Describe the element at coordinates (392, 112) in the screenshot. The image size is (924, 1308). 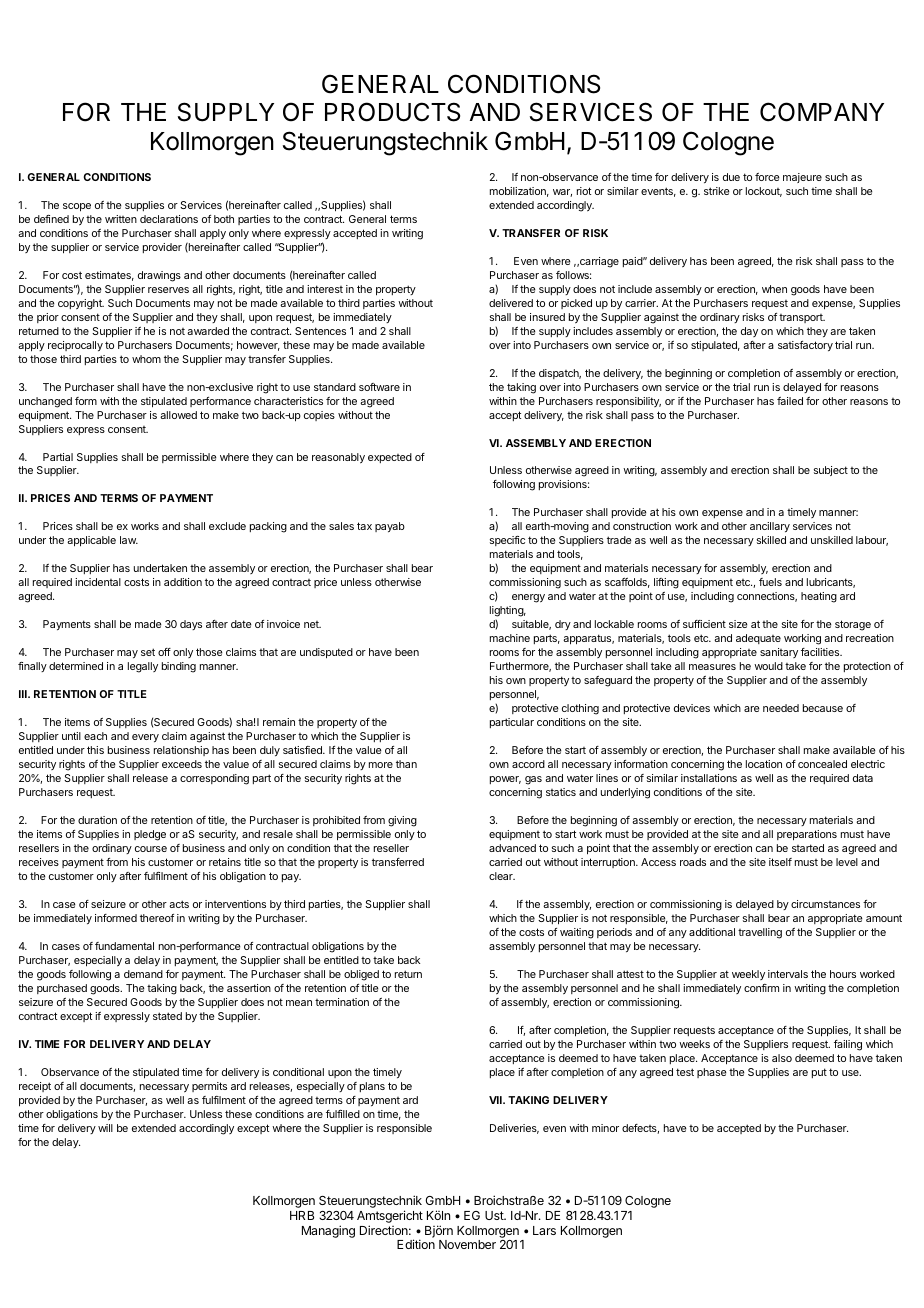
I see `PRODUCTS` at that location.
